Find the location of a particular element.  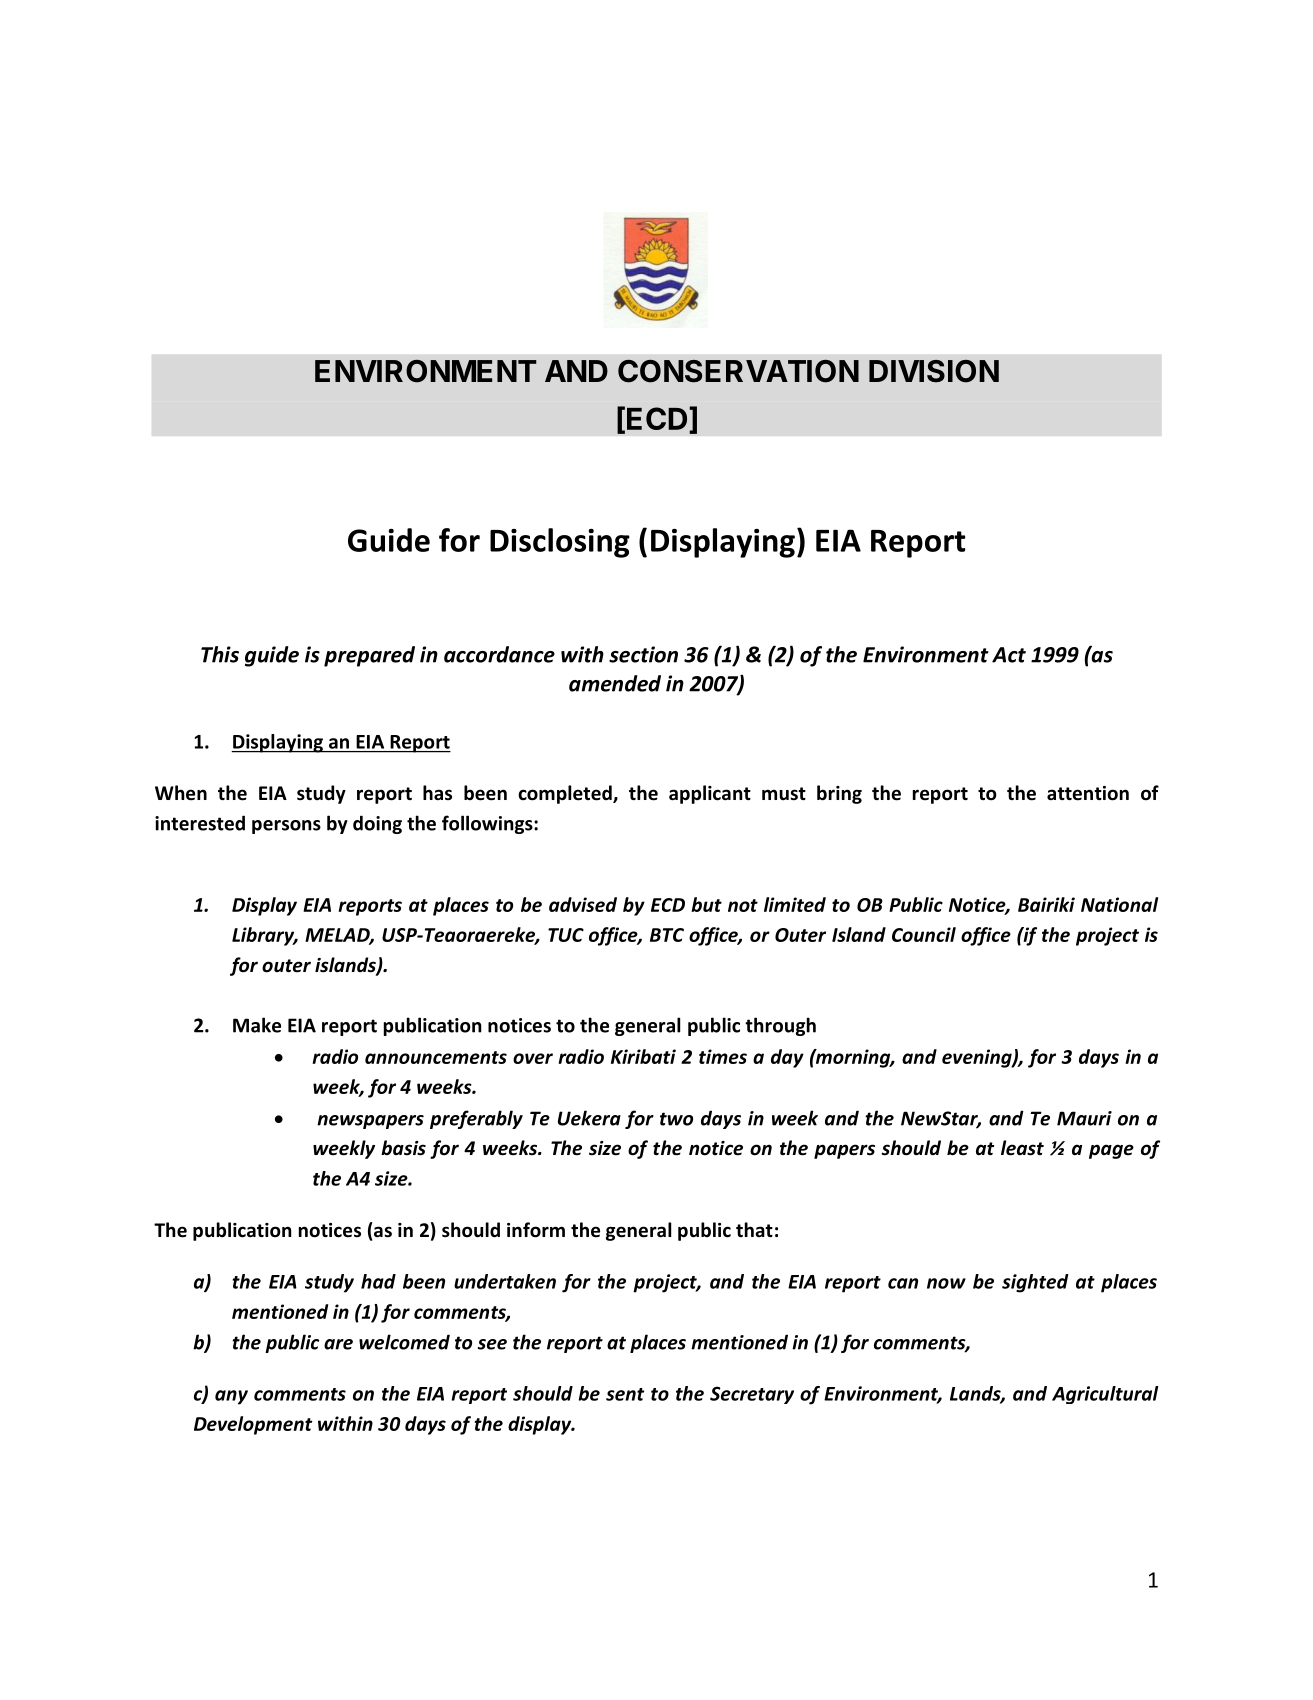

Disclosing is located at coordinates (560, 543).
